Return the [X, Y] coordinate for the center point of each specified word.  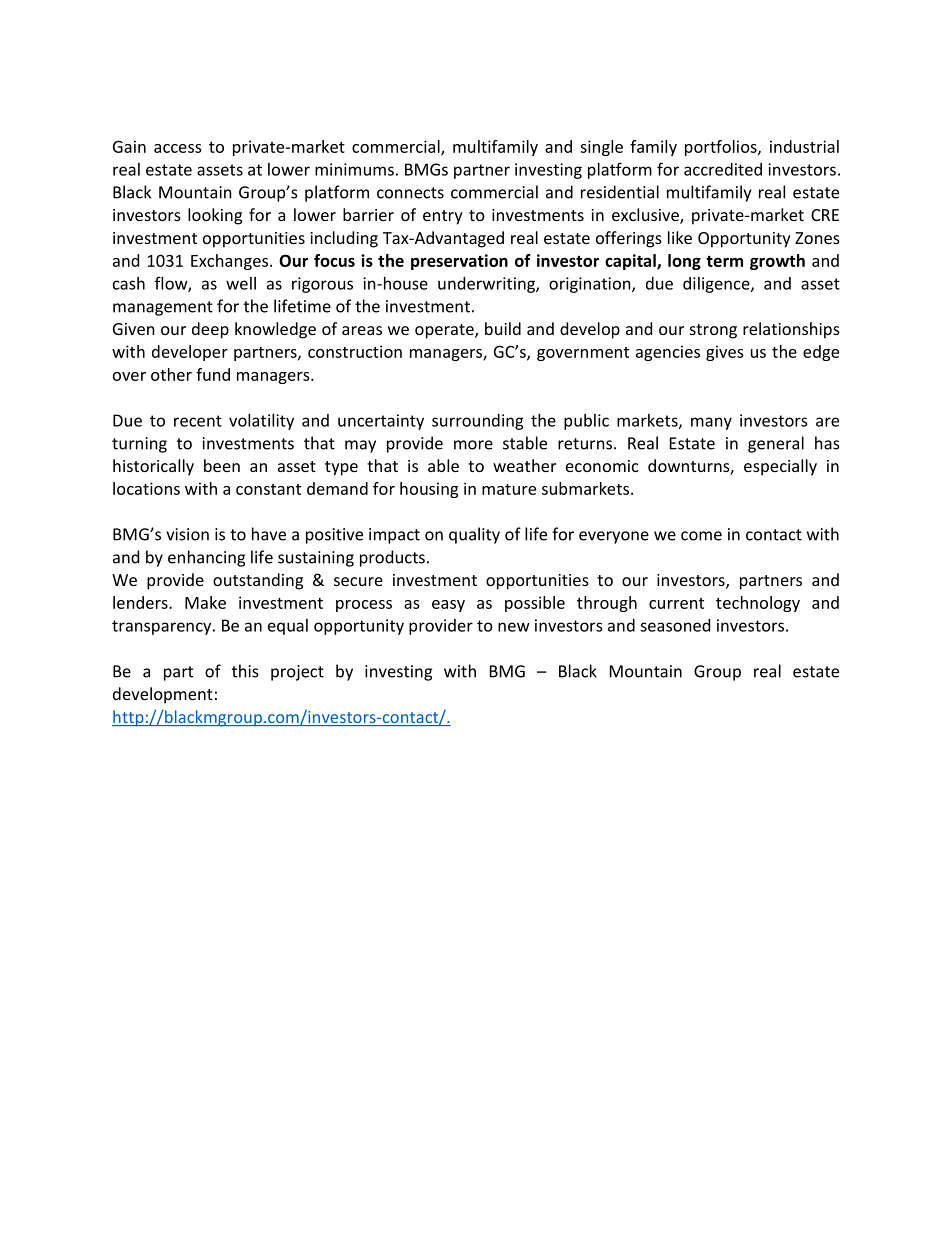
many [711, 423]
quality [474, 535]
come [701, 536]
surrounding [478, 422]
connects [410, 193]
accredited [723, 169]
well [241, 283]
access [178, 148]
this [245, 671]
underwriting [487, 285]
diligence [717, 285]
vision [187, 534]
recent [198, 421]
